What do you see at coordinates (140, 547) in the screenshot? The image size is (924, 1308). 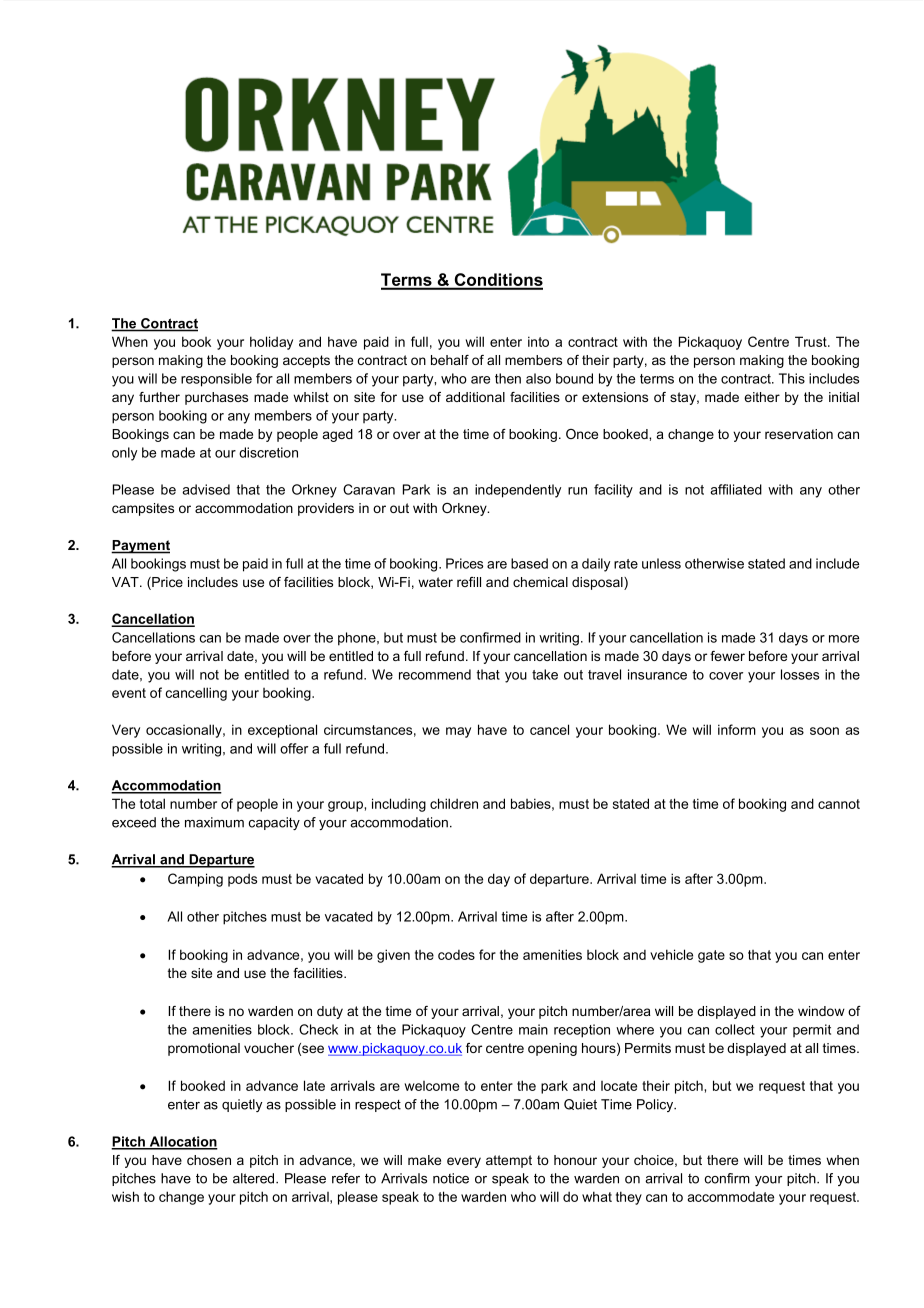 I see `Payment` at bounding box center [140, 547].
